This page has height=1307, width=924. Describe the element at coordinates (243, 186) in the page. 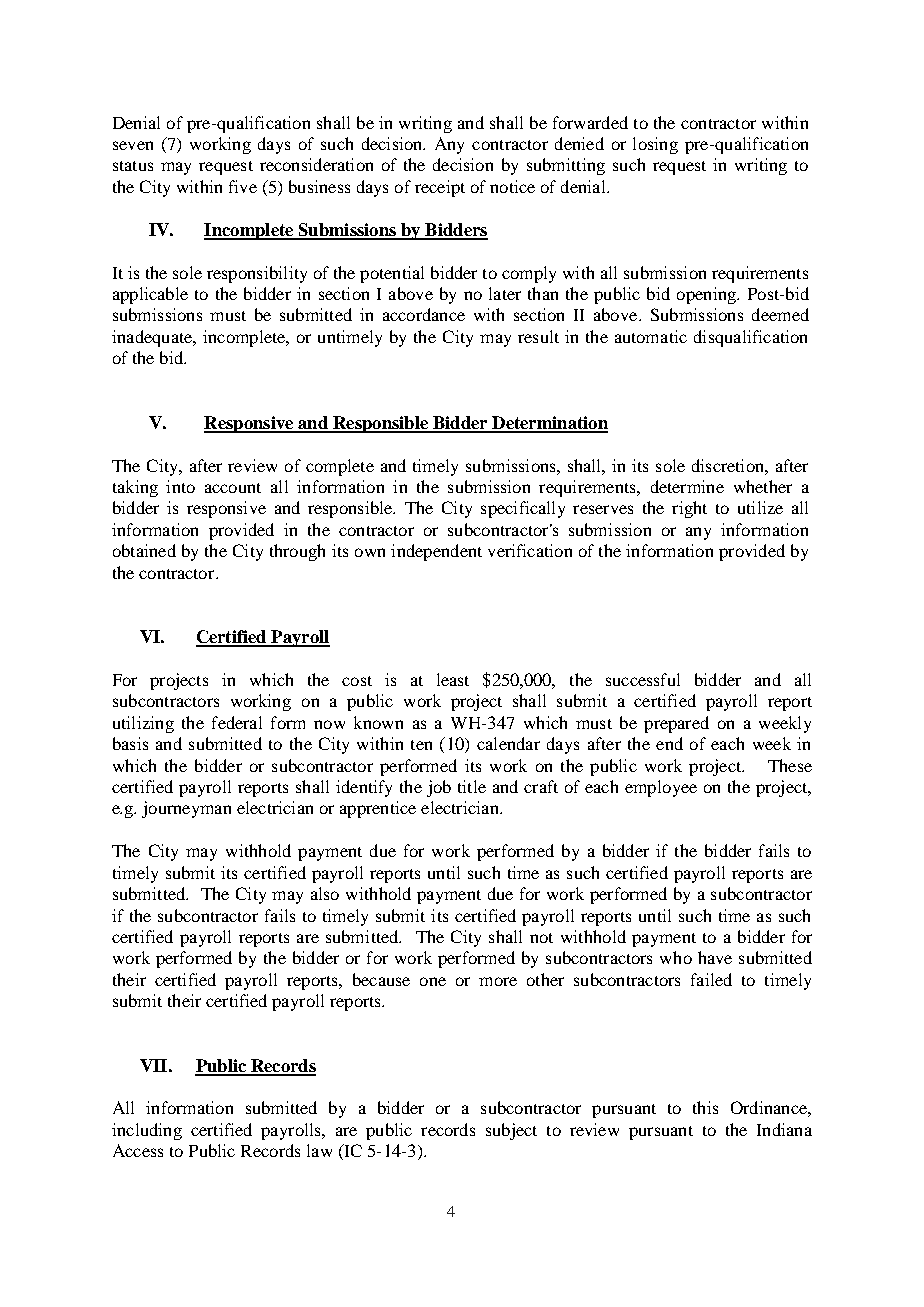

I see `five` at that location.
